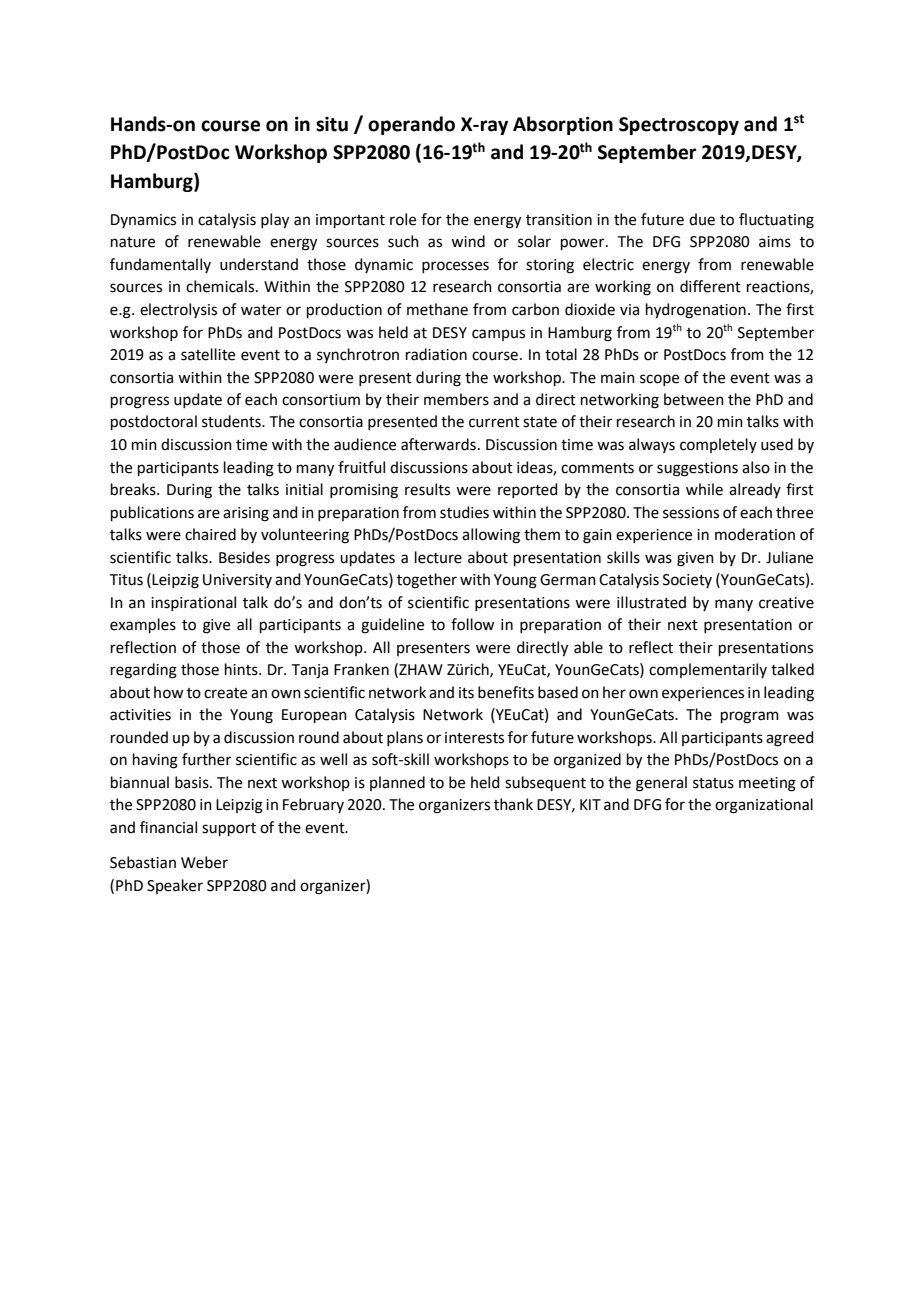 This image has width=924, height=1308. I want to click on methane, so click(437, 309).
